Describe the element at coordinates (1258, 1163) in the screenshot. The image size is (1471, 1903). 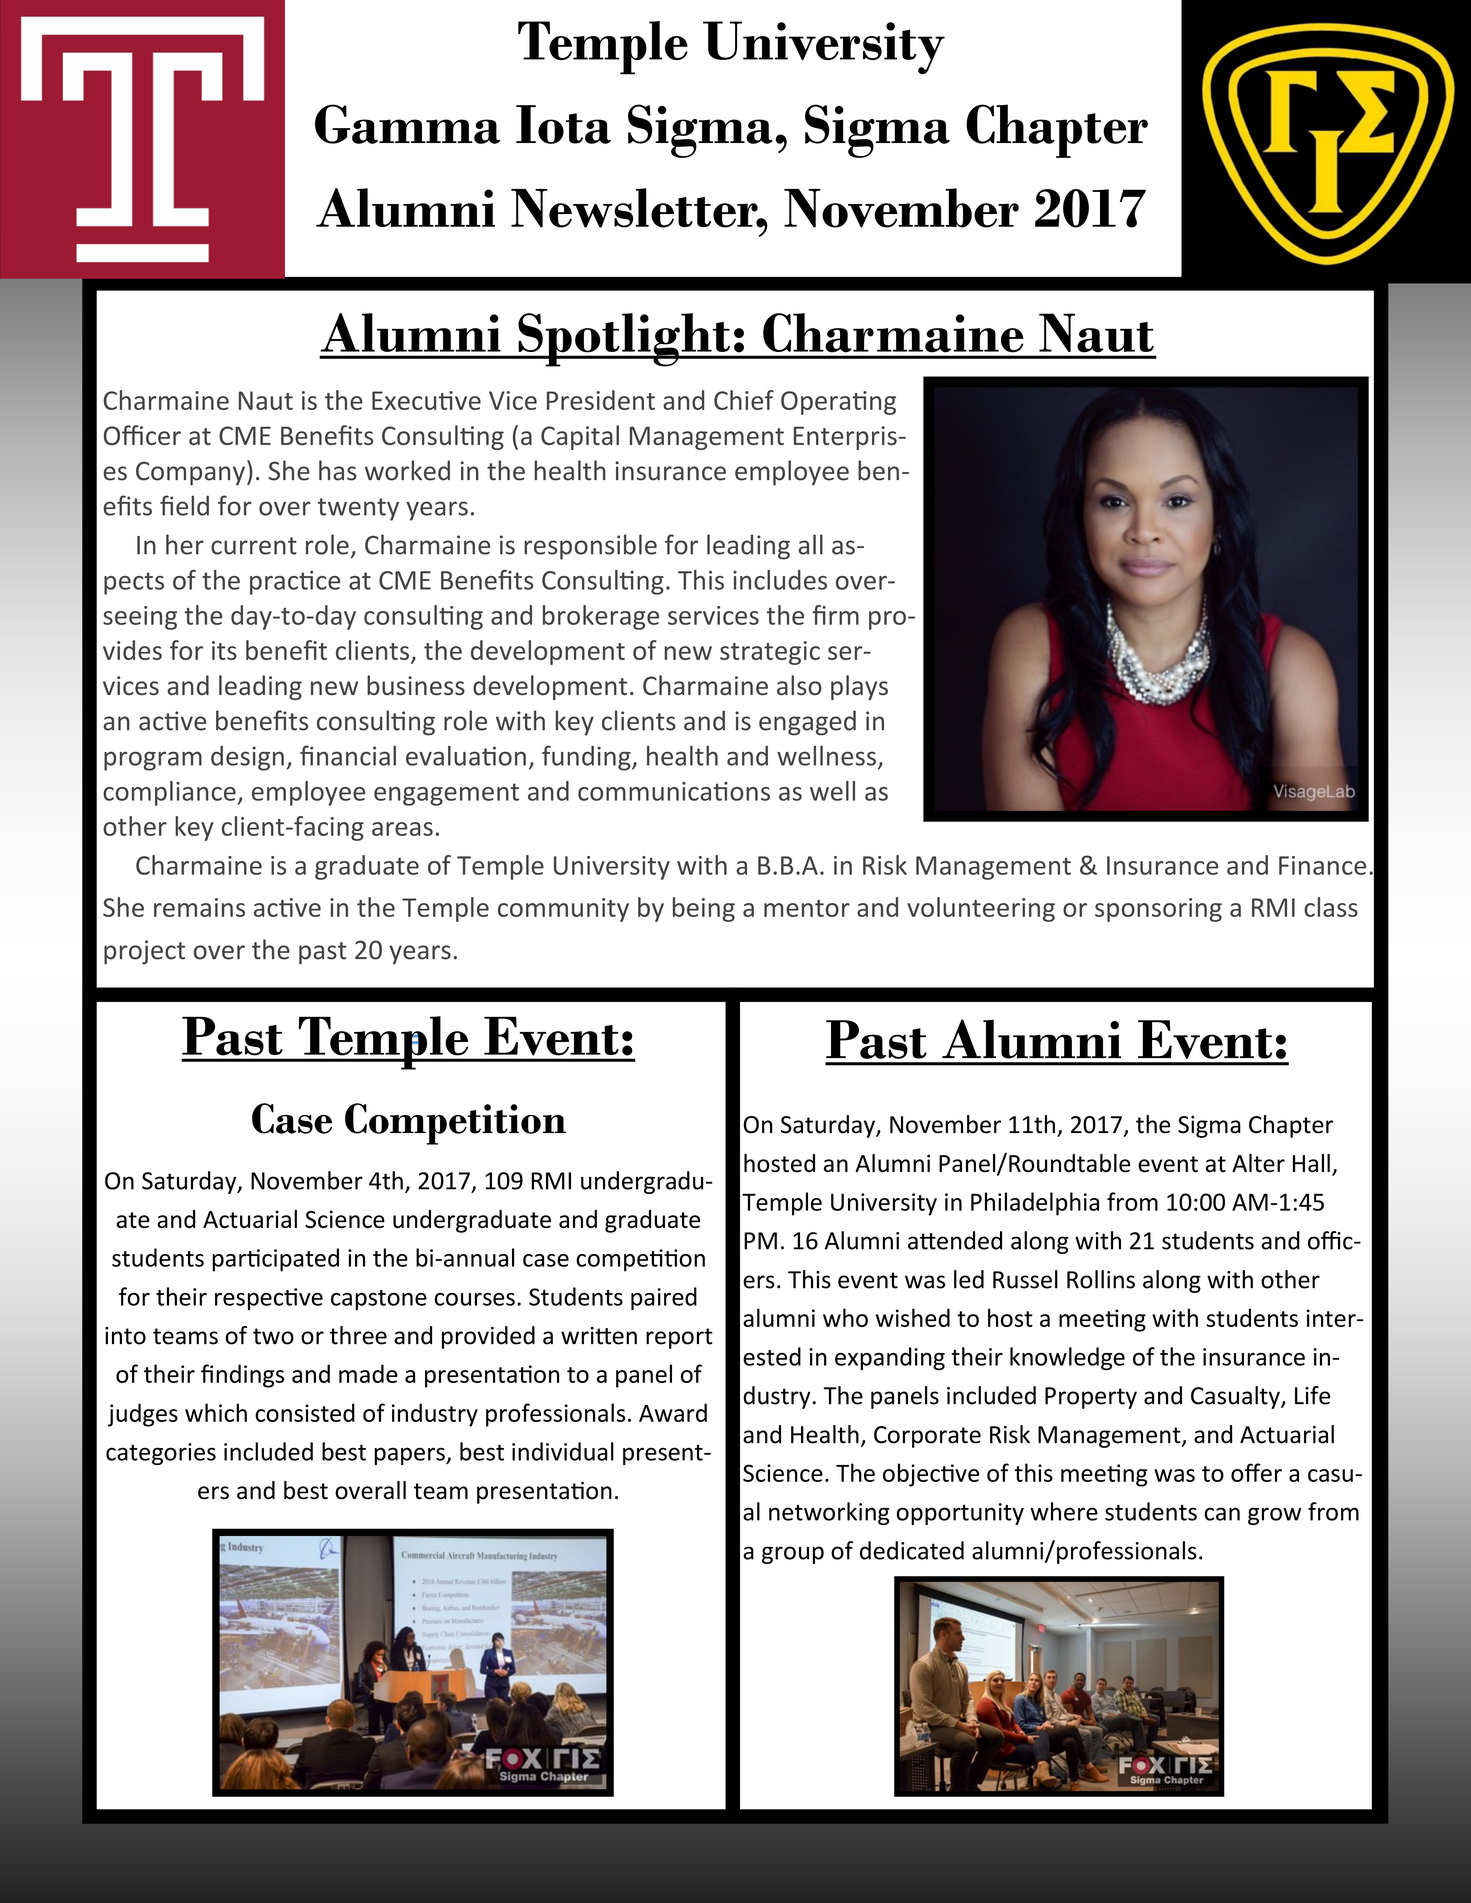
I see `Alter` at that location.
